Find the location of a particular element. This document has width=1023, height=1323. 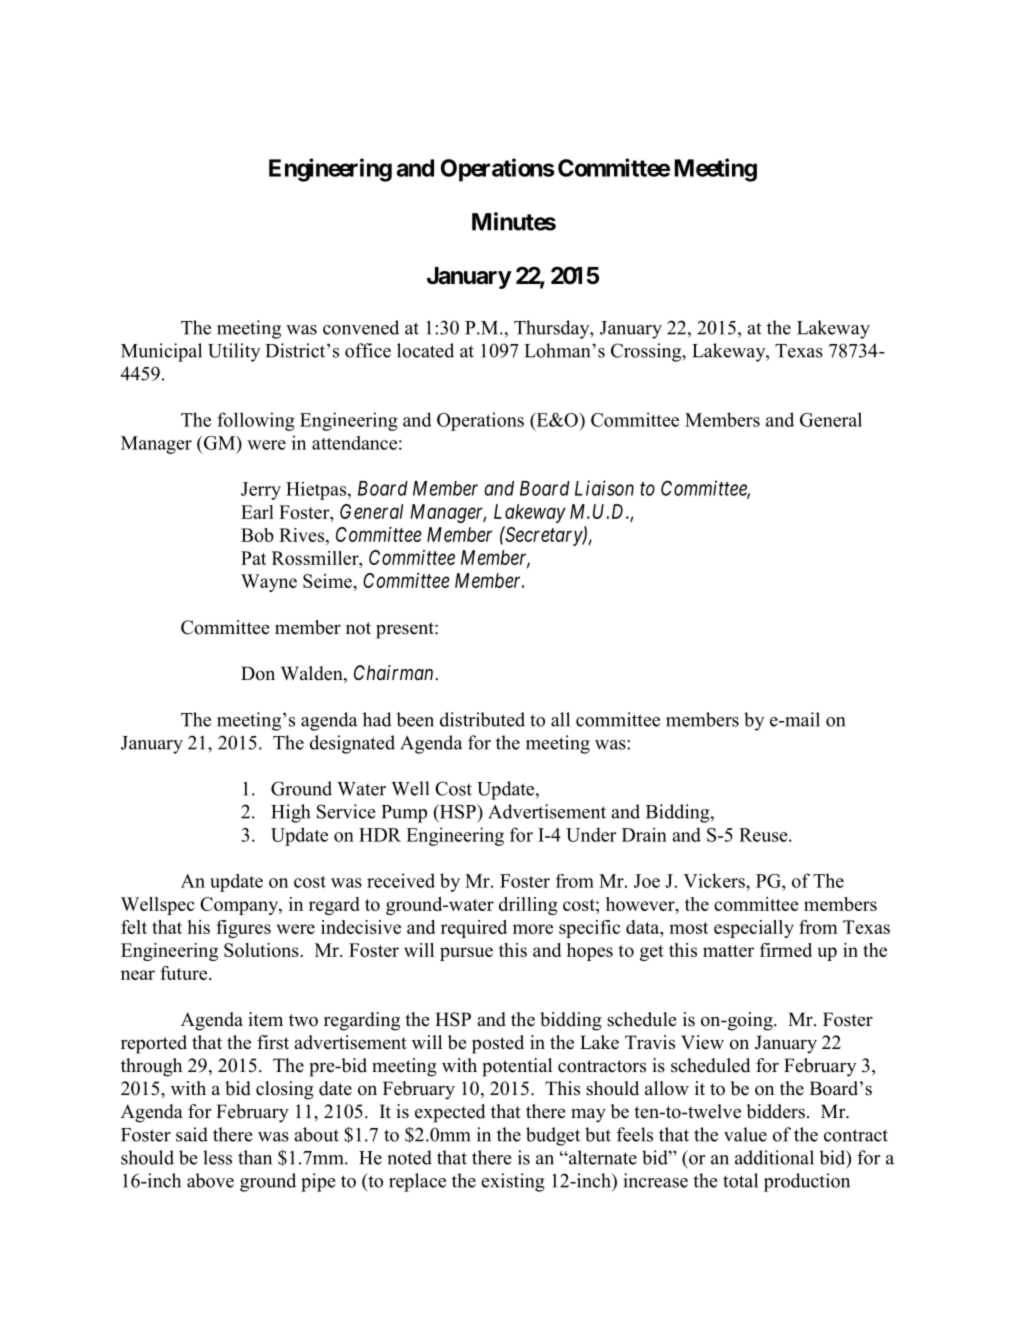

pursue is located at coordinates (466, 954).
